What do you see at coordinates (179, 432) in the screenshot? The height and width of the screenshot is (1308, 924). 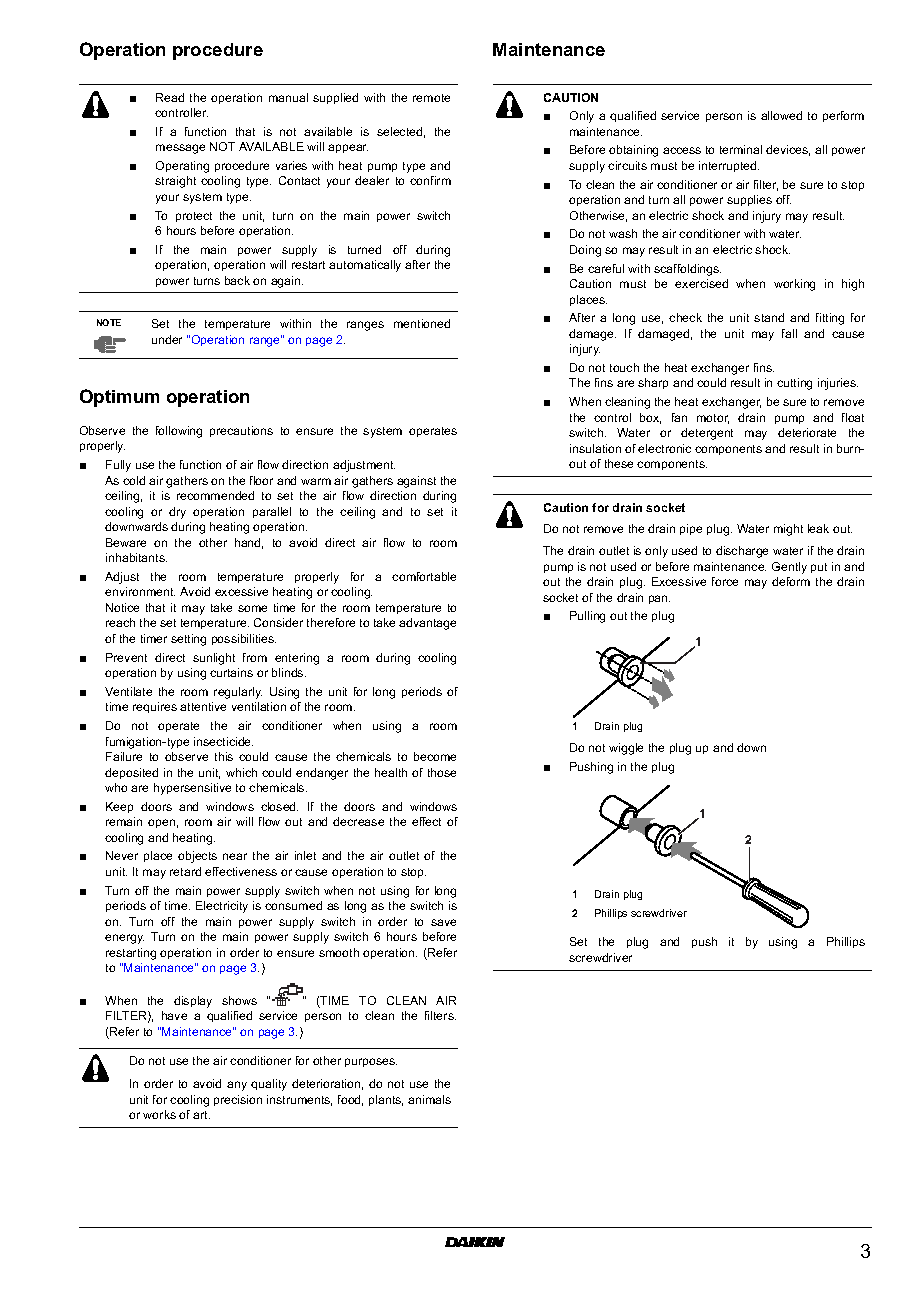 I see `following` at bounding box center [179, 432].
